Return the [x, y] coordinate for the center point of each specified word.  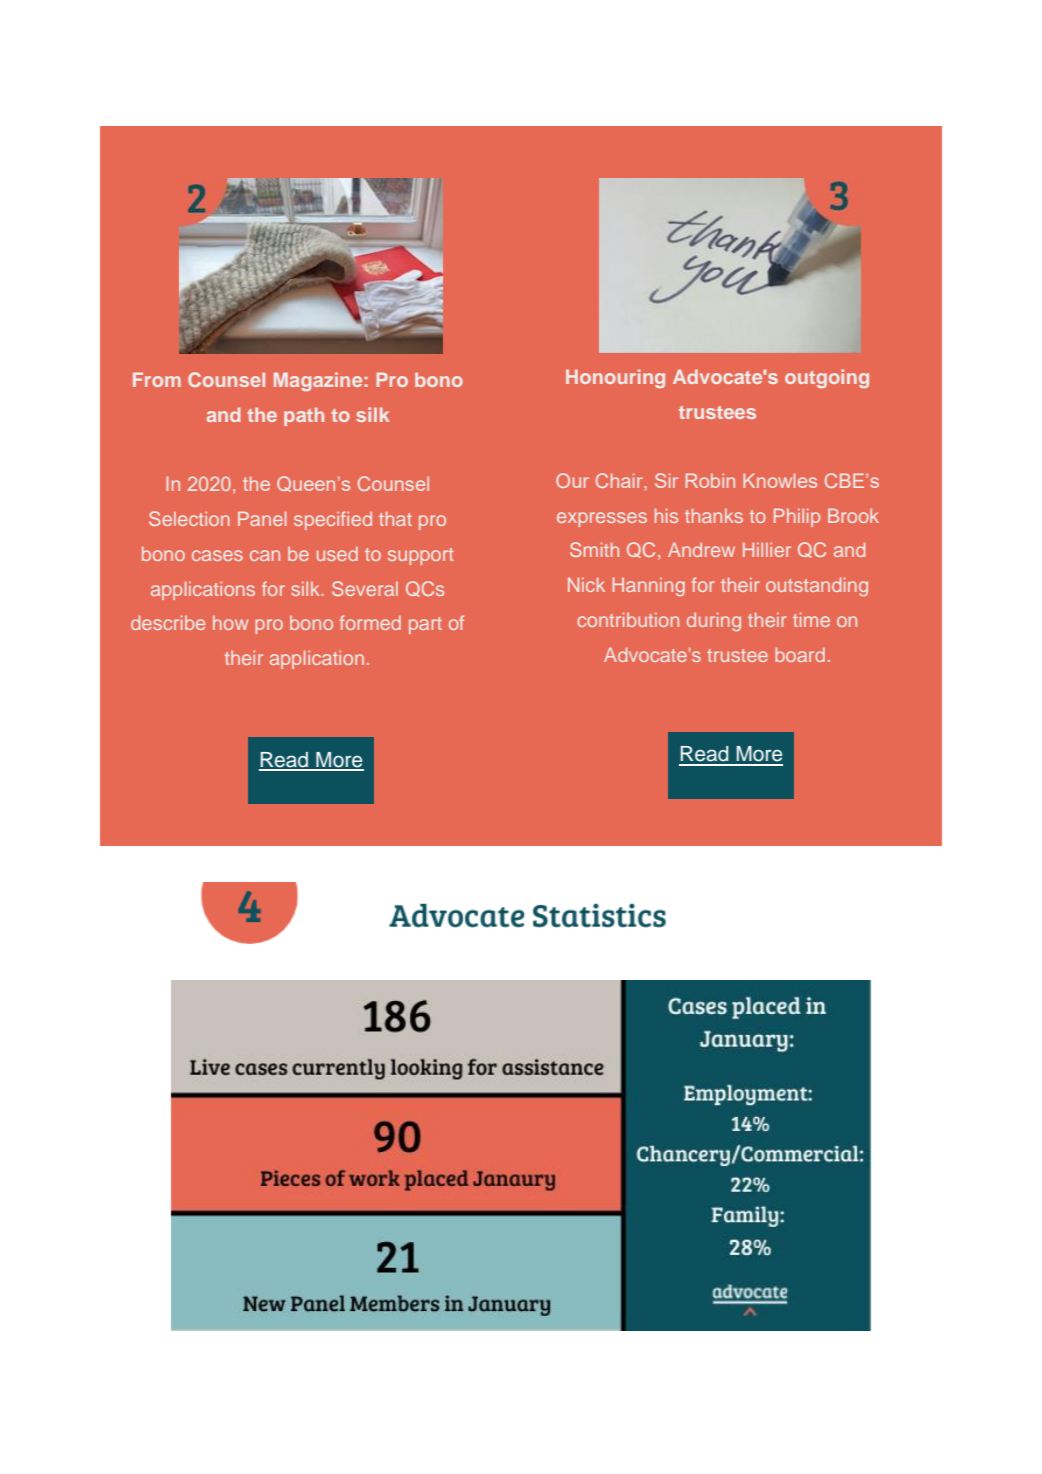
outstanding [817, 586]
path [304, 416]
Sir [666, 480]
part [425, 625]
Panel [262, 518]
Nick [586, 584]
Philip [797, 517]
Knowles [780, 480]
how [230, 623]
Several [365, 588]
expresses [602, 519]
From [157, 379]
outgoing [827, 378]
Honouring [615, 378]
